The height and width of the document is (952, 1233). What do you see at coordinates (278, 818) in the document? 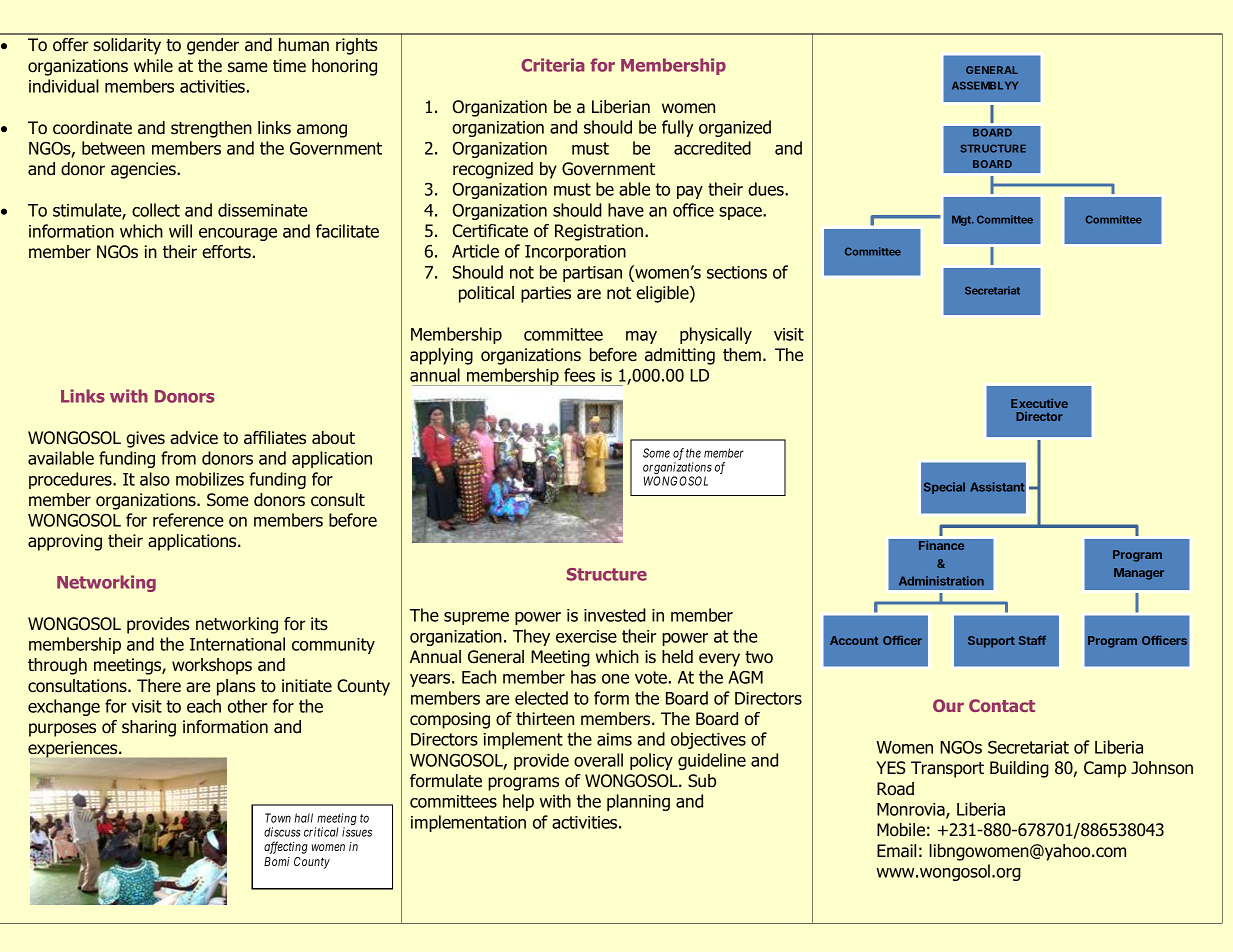
I see `Town` at bounding box center [278, 818].
